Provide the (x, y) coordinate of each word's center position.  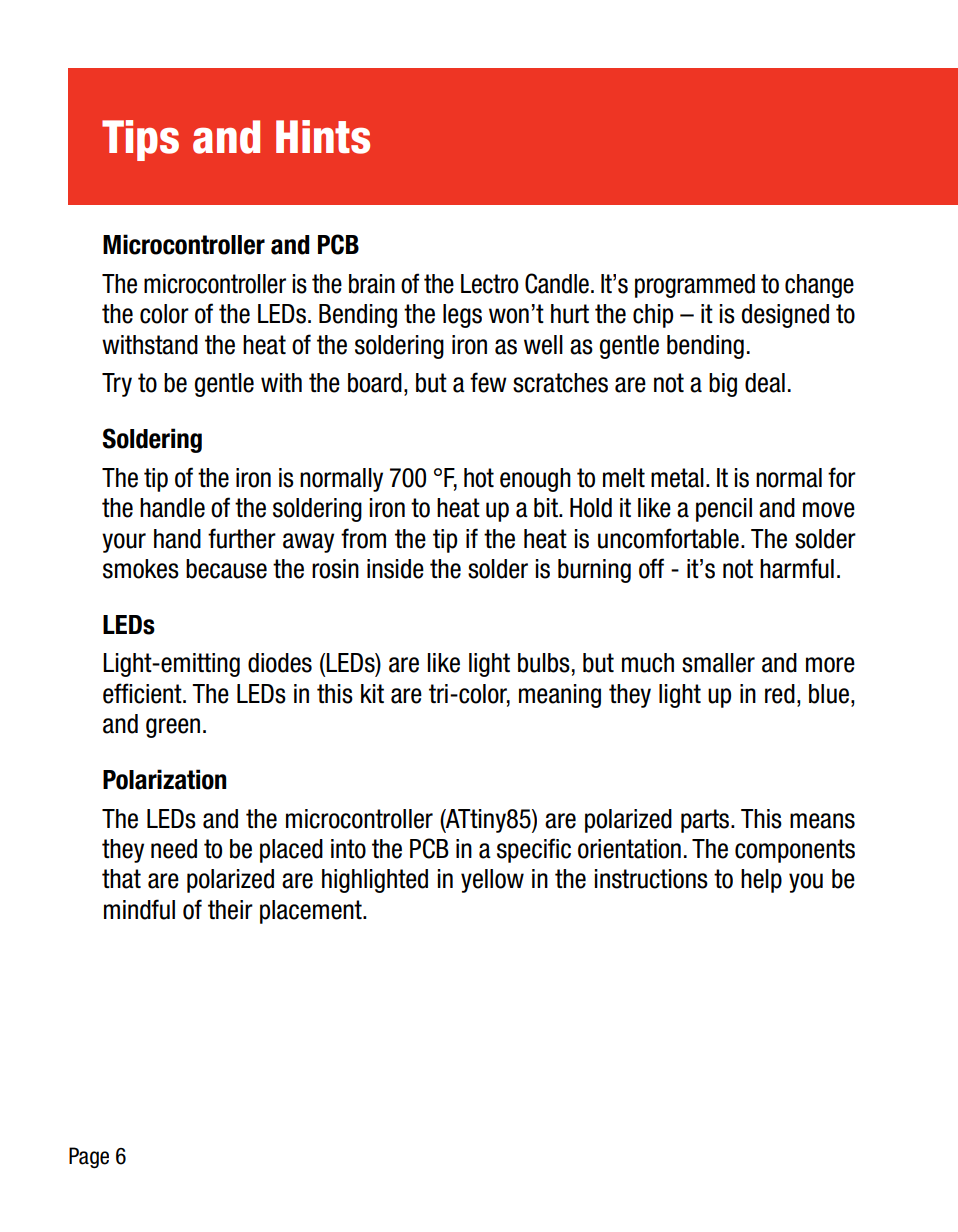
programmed (695, 286)
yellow (492, 881)
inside (395, 569)
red (780, 694)
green (173, 728)
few (488, 382)
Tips (140, 140)
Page (89, 1158)
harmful (797, 568)
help (761, 881)
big (723, 385)
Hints (323, 137)
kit (372, 693)
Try (117, 385)
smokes (141, 569)
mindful (139, 909)
